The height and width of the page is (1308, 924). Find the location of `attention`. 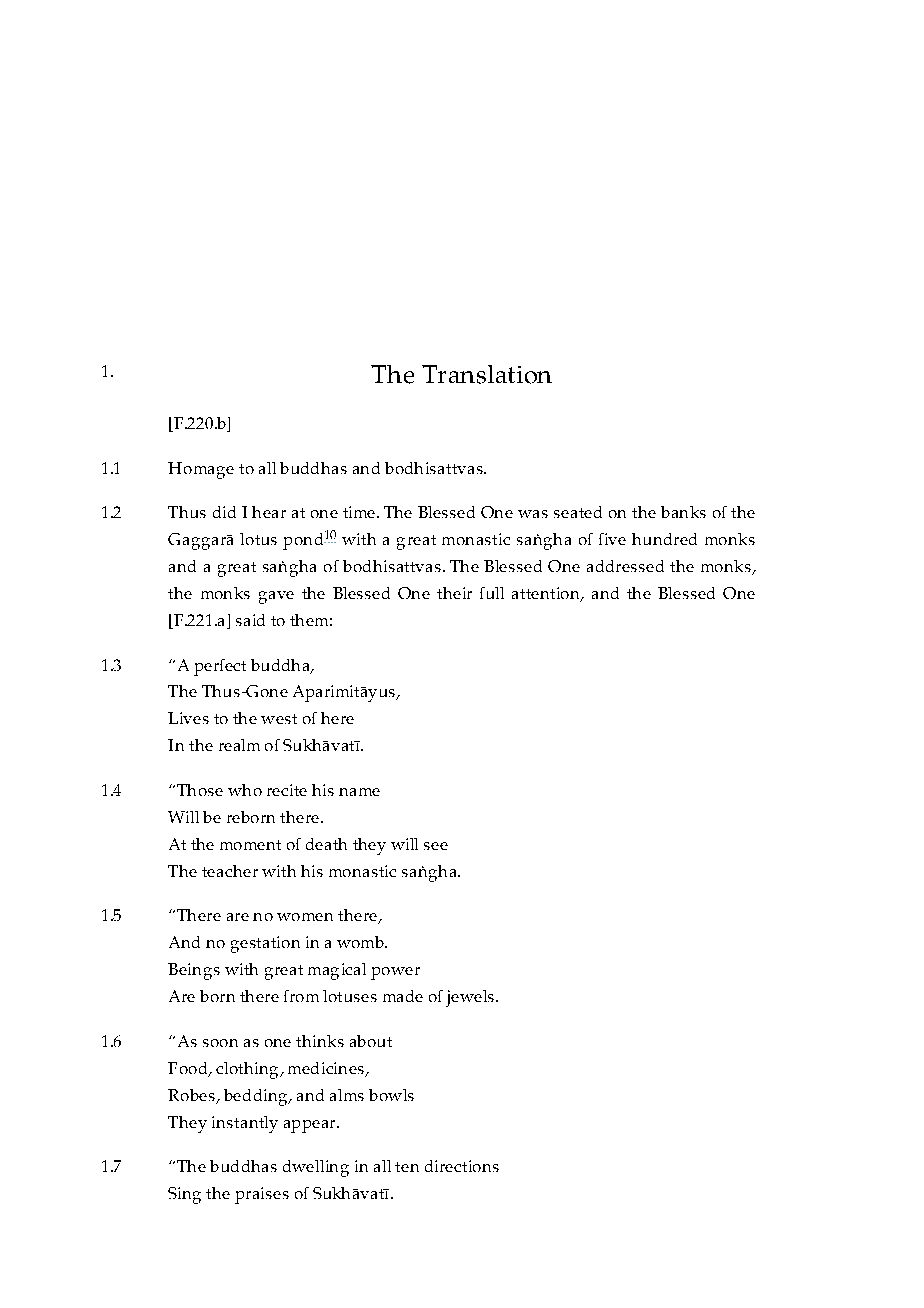

attention is located at coordinates (547, 594).
